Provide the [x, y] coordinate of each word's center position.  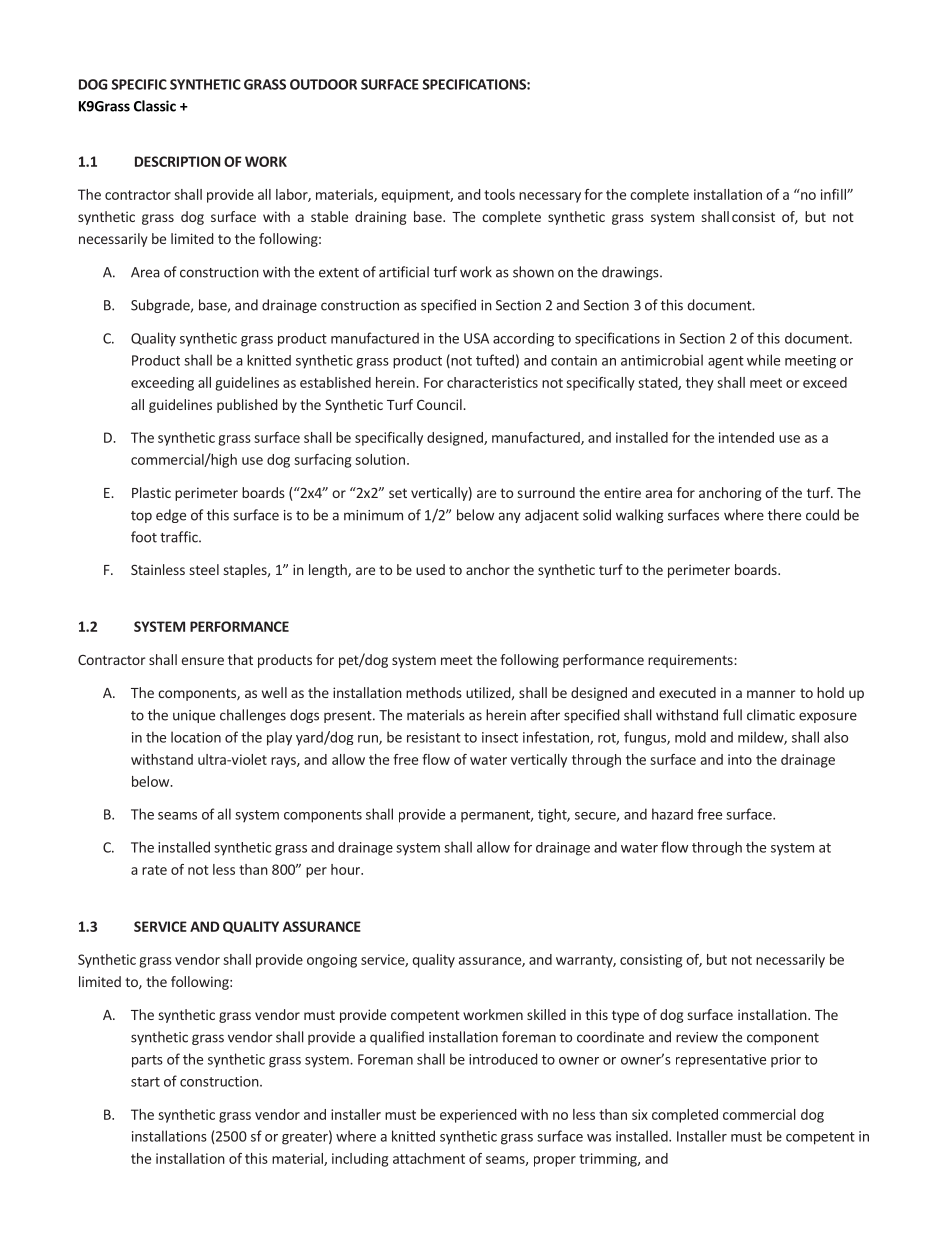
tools [499, 194]
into [740, 759]
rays [284, 762]
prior [786, 1061]
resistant [434, 737]
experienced [478, 1116]
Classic [155, 106]
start [145, 1082]
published [247, 406]
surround [546, 492]
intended [746, 437]
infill [834, 194]
